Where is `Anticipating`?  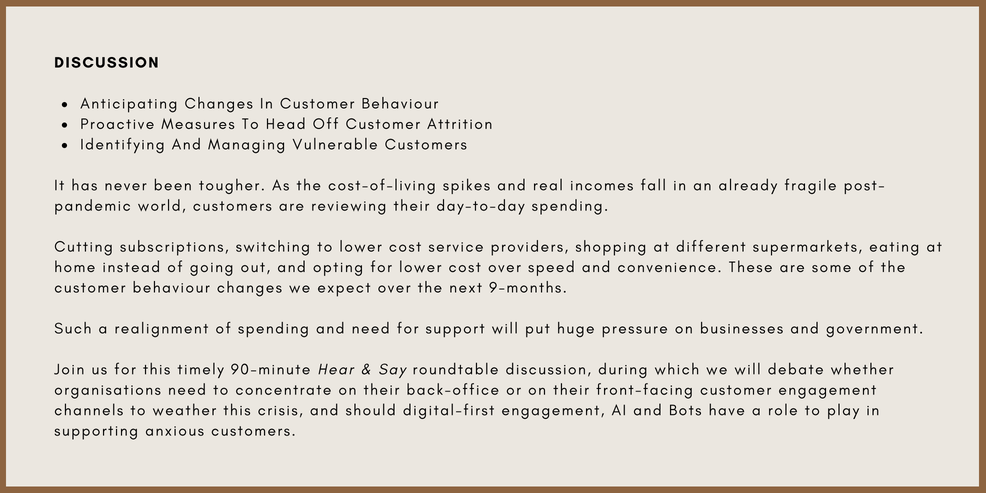
Anticipating is located at coordinates (128, 105).
